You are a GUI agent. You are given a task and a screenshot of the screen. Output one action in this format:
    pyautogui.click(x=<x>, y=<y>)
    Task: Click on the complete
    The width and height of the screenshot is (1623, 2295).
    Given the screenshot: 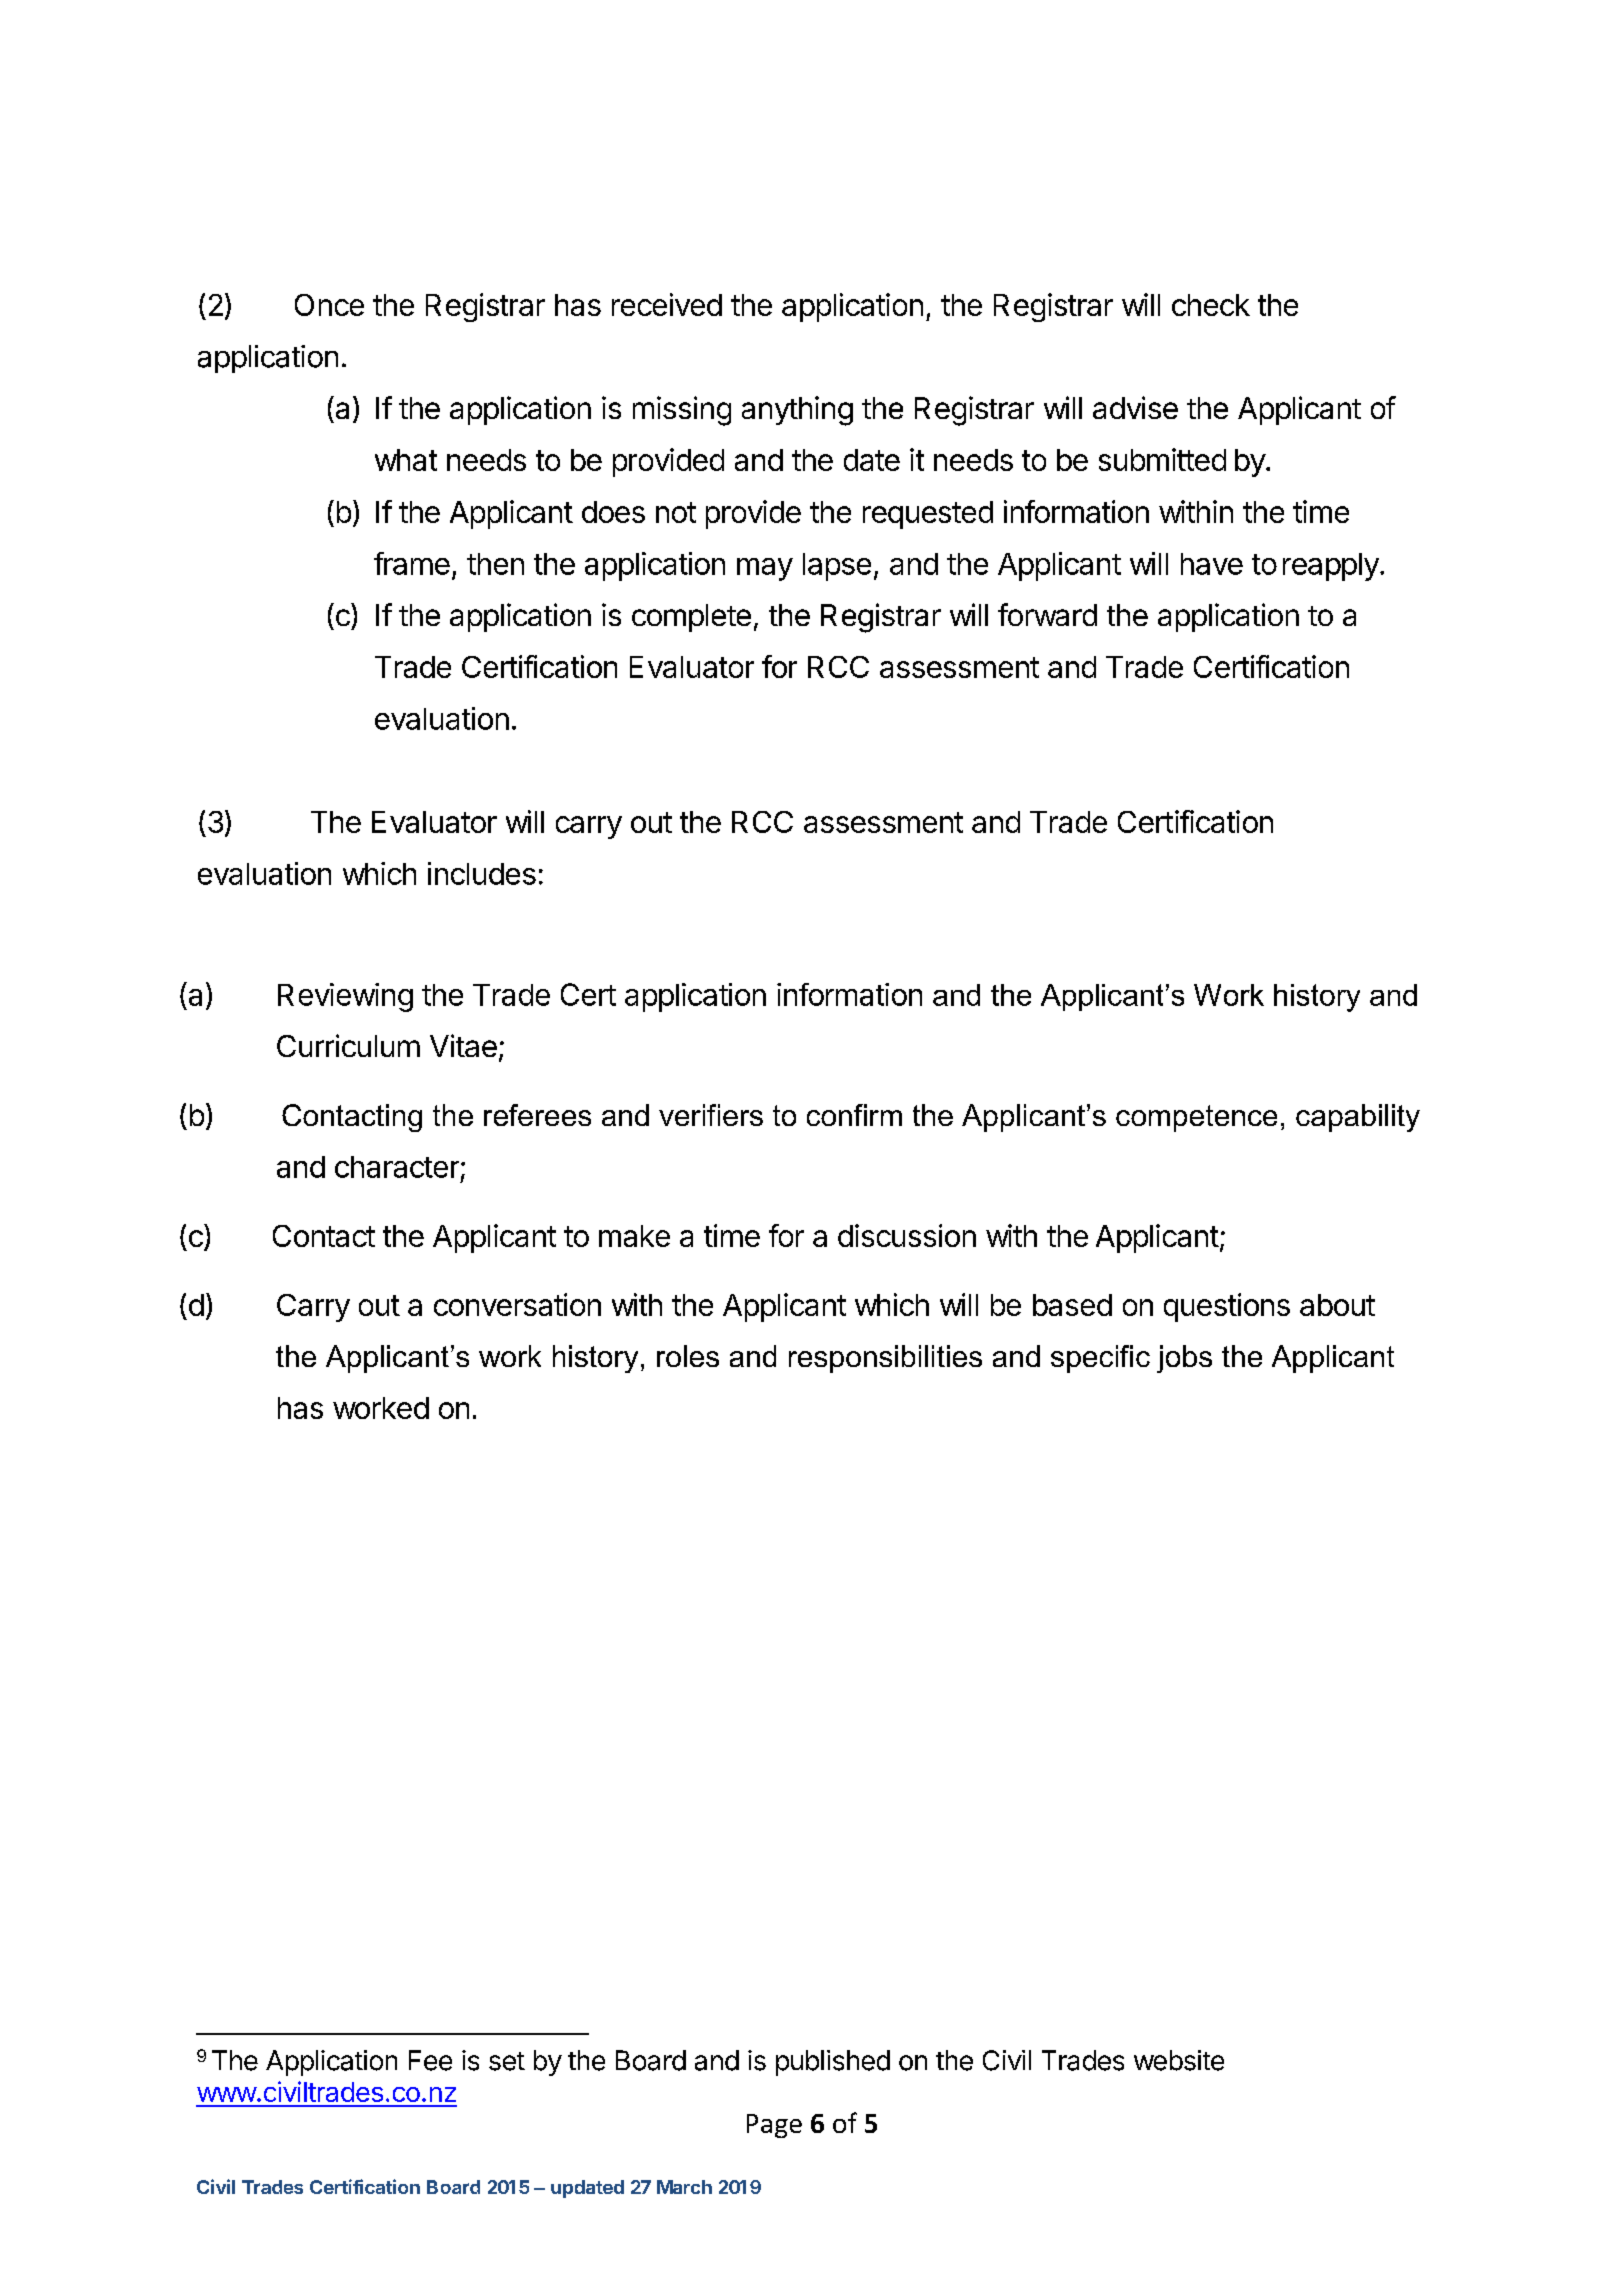 What is the action you would take?
    pyautogui.click(x=691, y=618)
